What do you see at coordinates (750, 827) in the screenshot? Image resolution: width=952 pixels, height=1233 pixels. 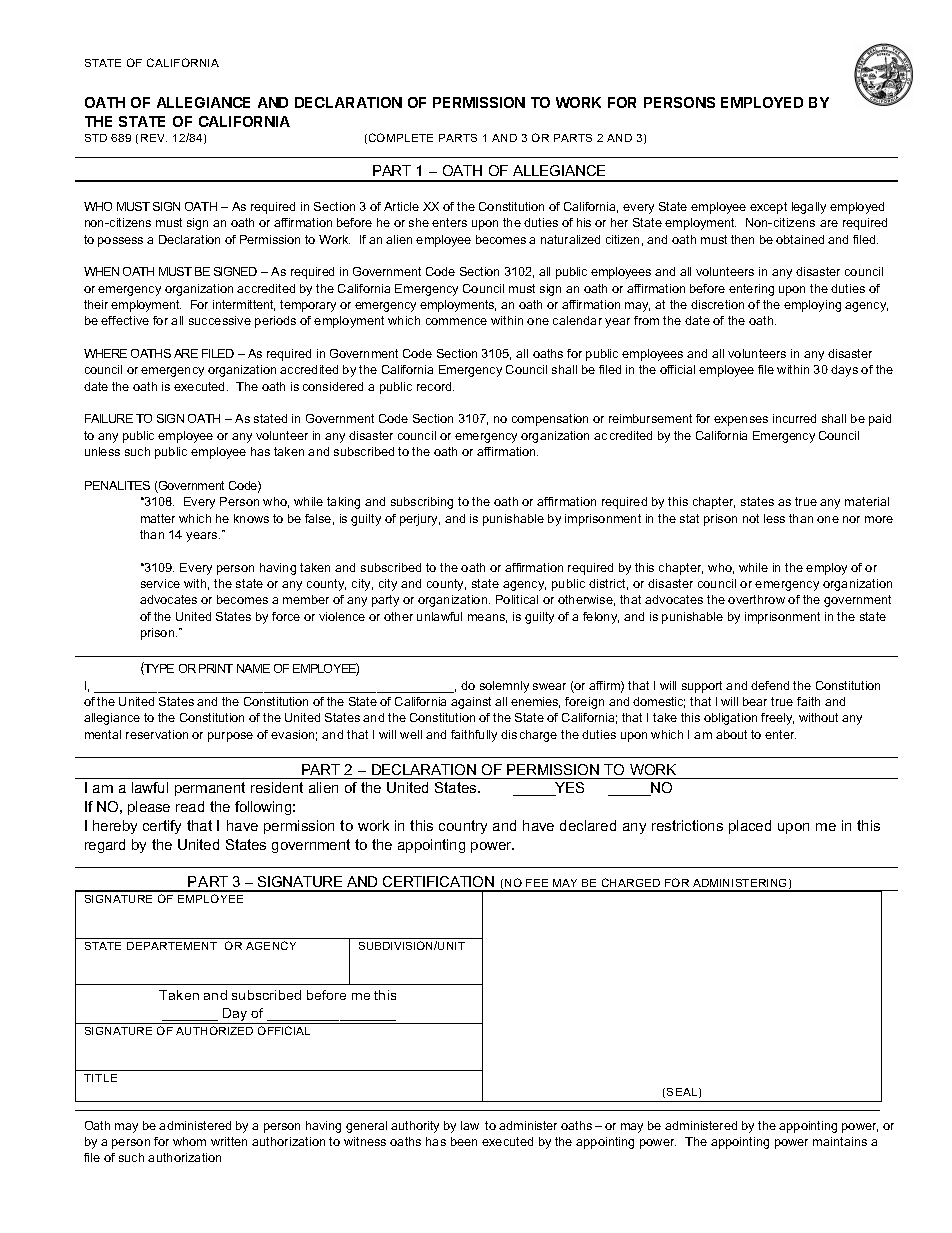 I see `placed` at bounding box center [750, 827].
